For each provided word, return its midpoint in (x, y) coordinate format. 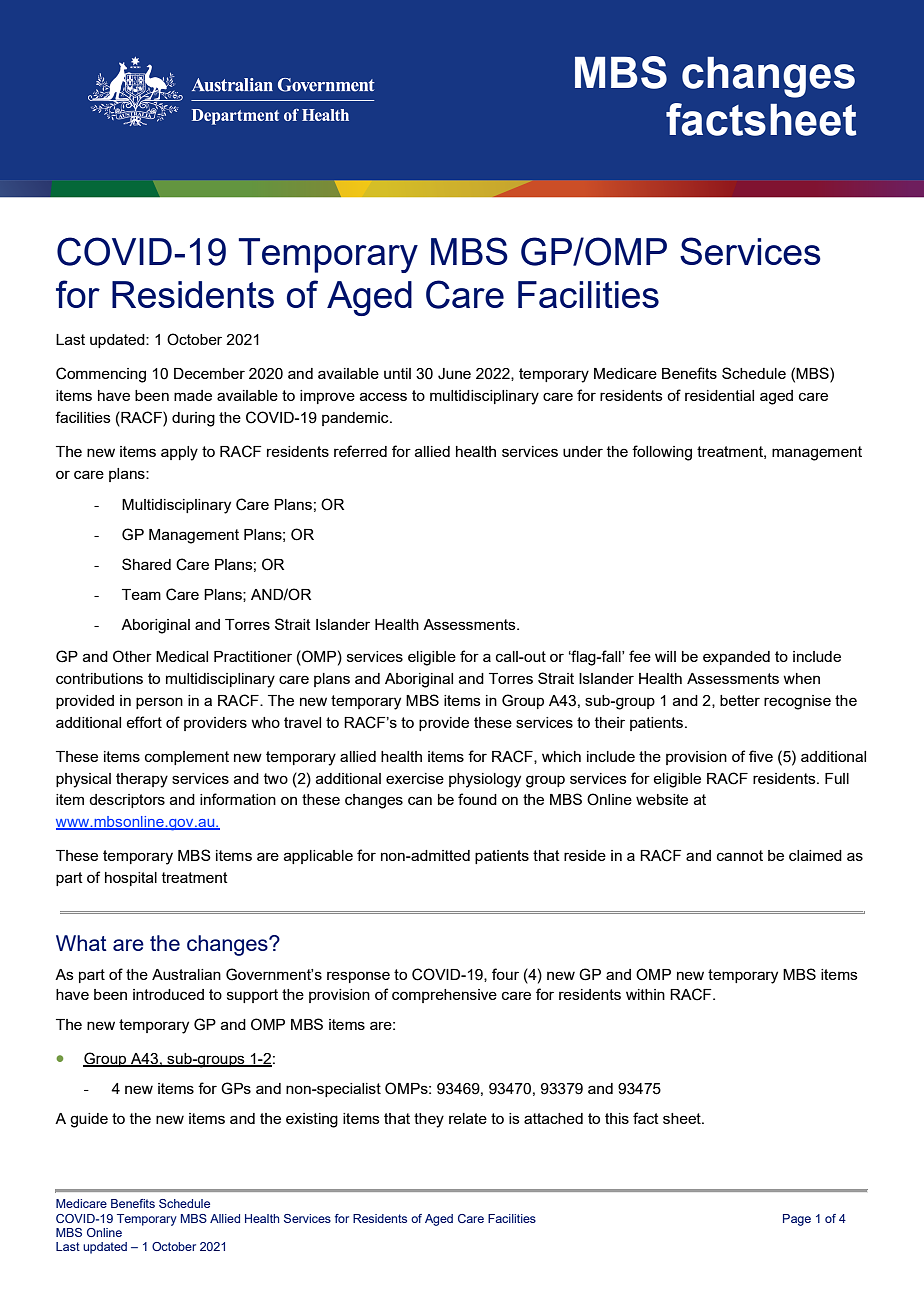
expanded (736, 658)
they (429, 1120)
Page (797, 1220)
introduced (168, 994)
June (454, 374)
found (477, 799)
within (645, 994)
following (662, 453)
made (193, 395)
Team (141, 594)
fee (640, 656)
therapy (142, 780)
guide (89, 1120)
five (761, 756)
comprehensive (444, 996)
